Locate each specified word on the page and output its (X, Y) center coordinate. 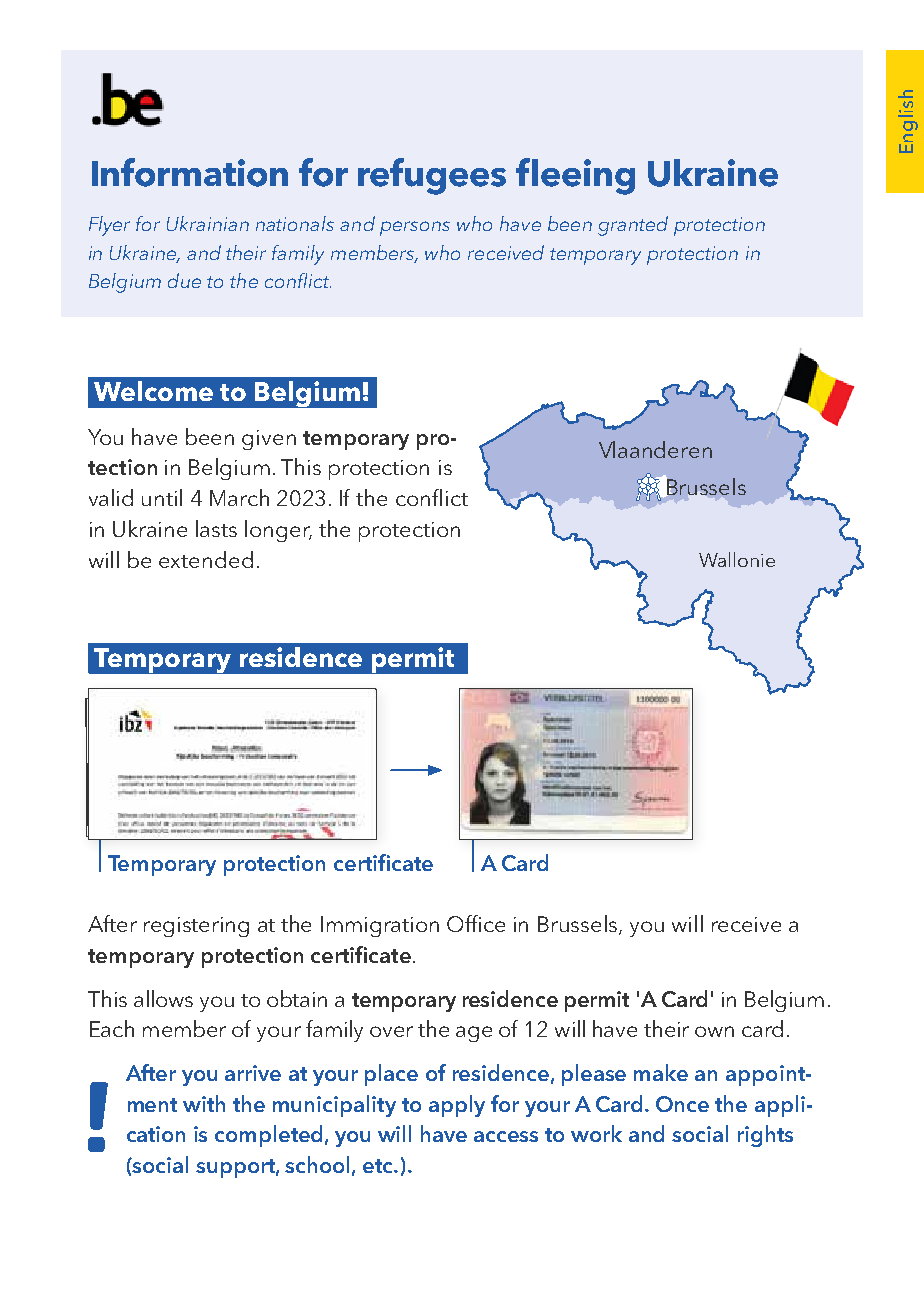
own (714, 1031)
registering (196, 927)
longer (278, 531)
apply (457, 1106)
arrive (253, 1073)
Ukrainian (208, 223)
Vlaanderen (655, 449)
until (162, 497)
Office (476, 923)
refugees (432, 176)
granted (633, 226)
